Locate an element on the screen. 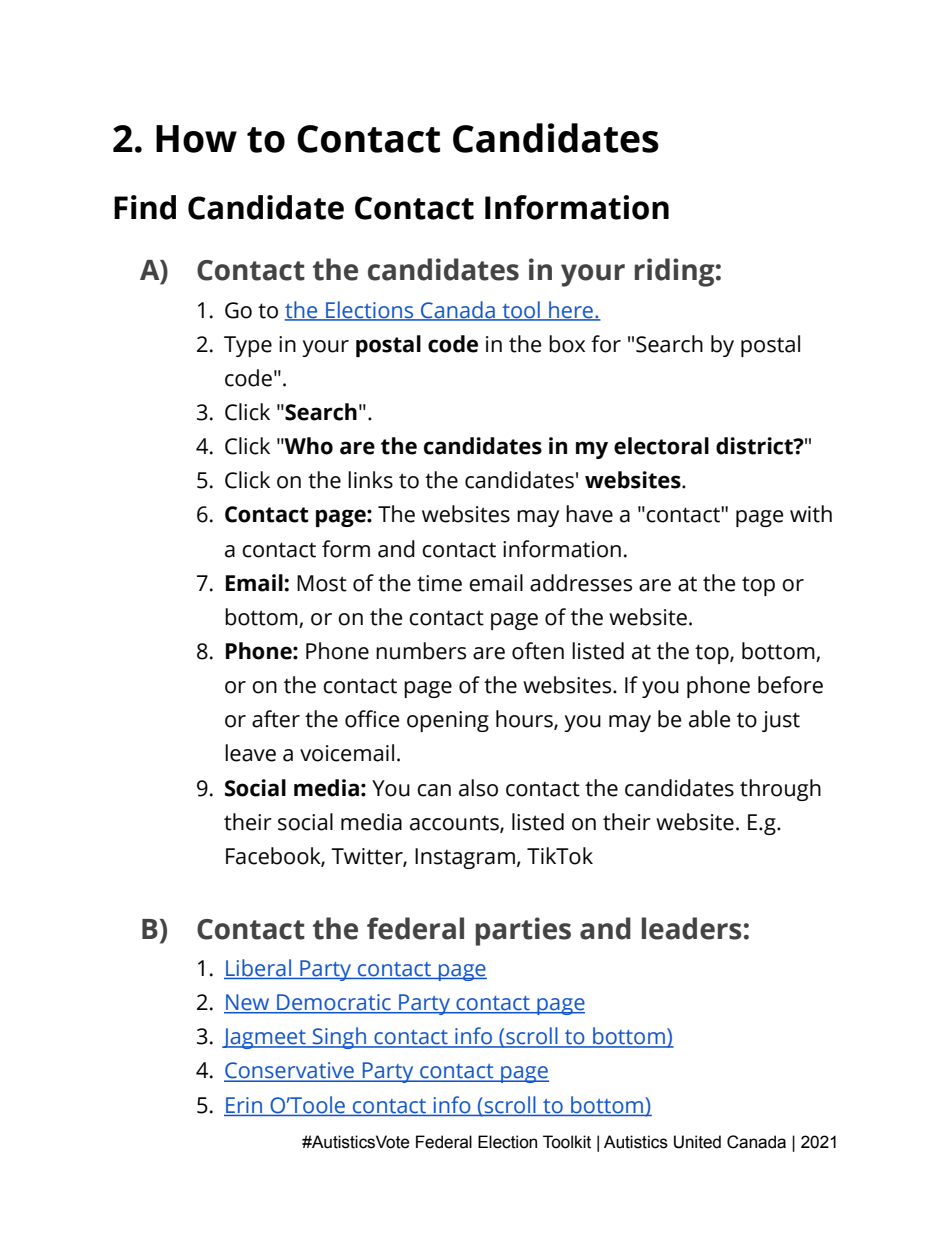 The height and width of the screenshot is (1233, 952). box is located at coordinates (567, 344).
